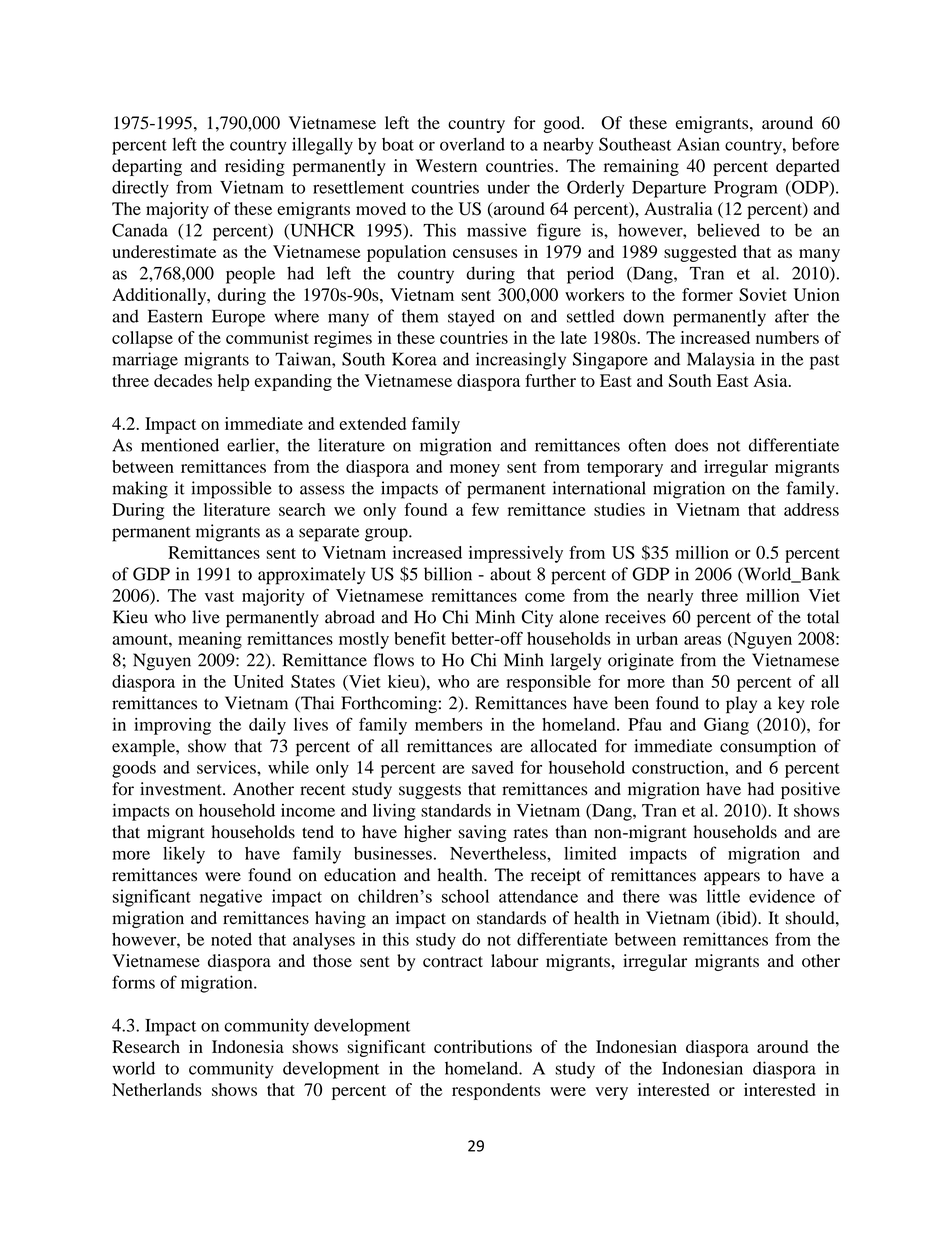 Image resolution: width=952 pixels, height=1233 pixels. I want to click on residing, so click(255, 167).
